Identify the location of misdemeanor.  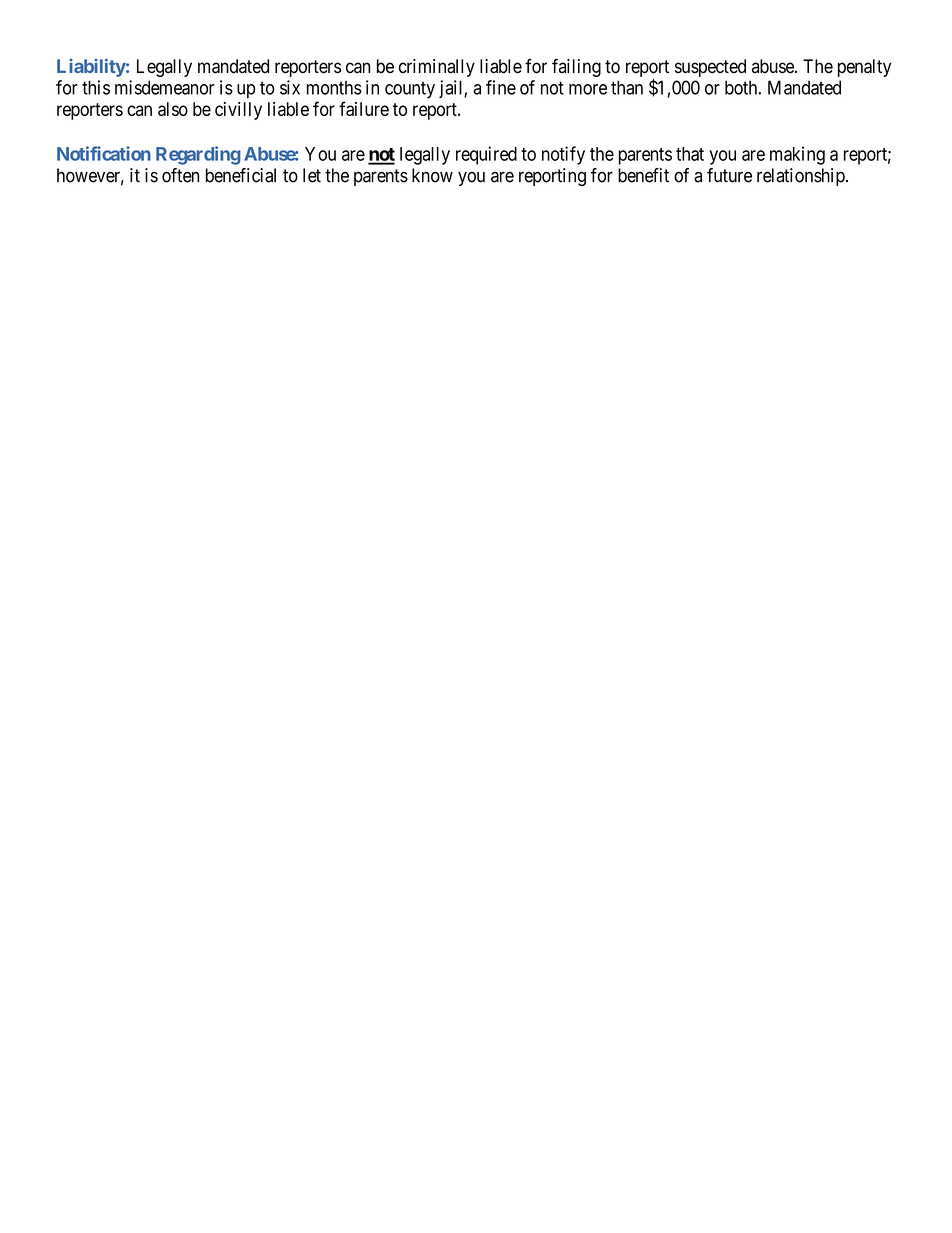
(165, 87).
